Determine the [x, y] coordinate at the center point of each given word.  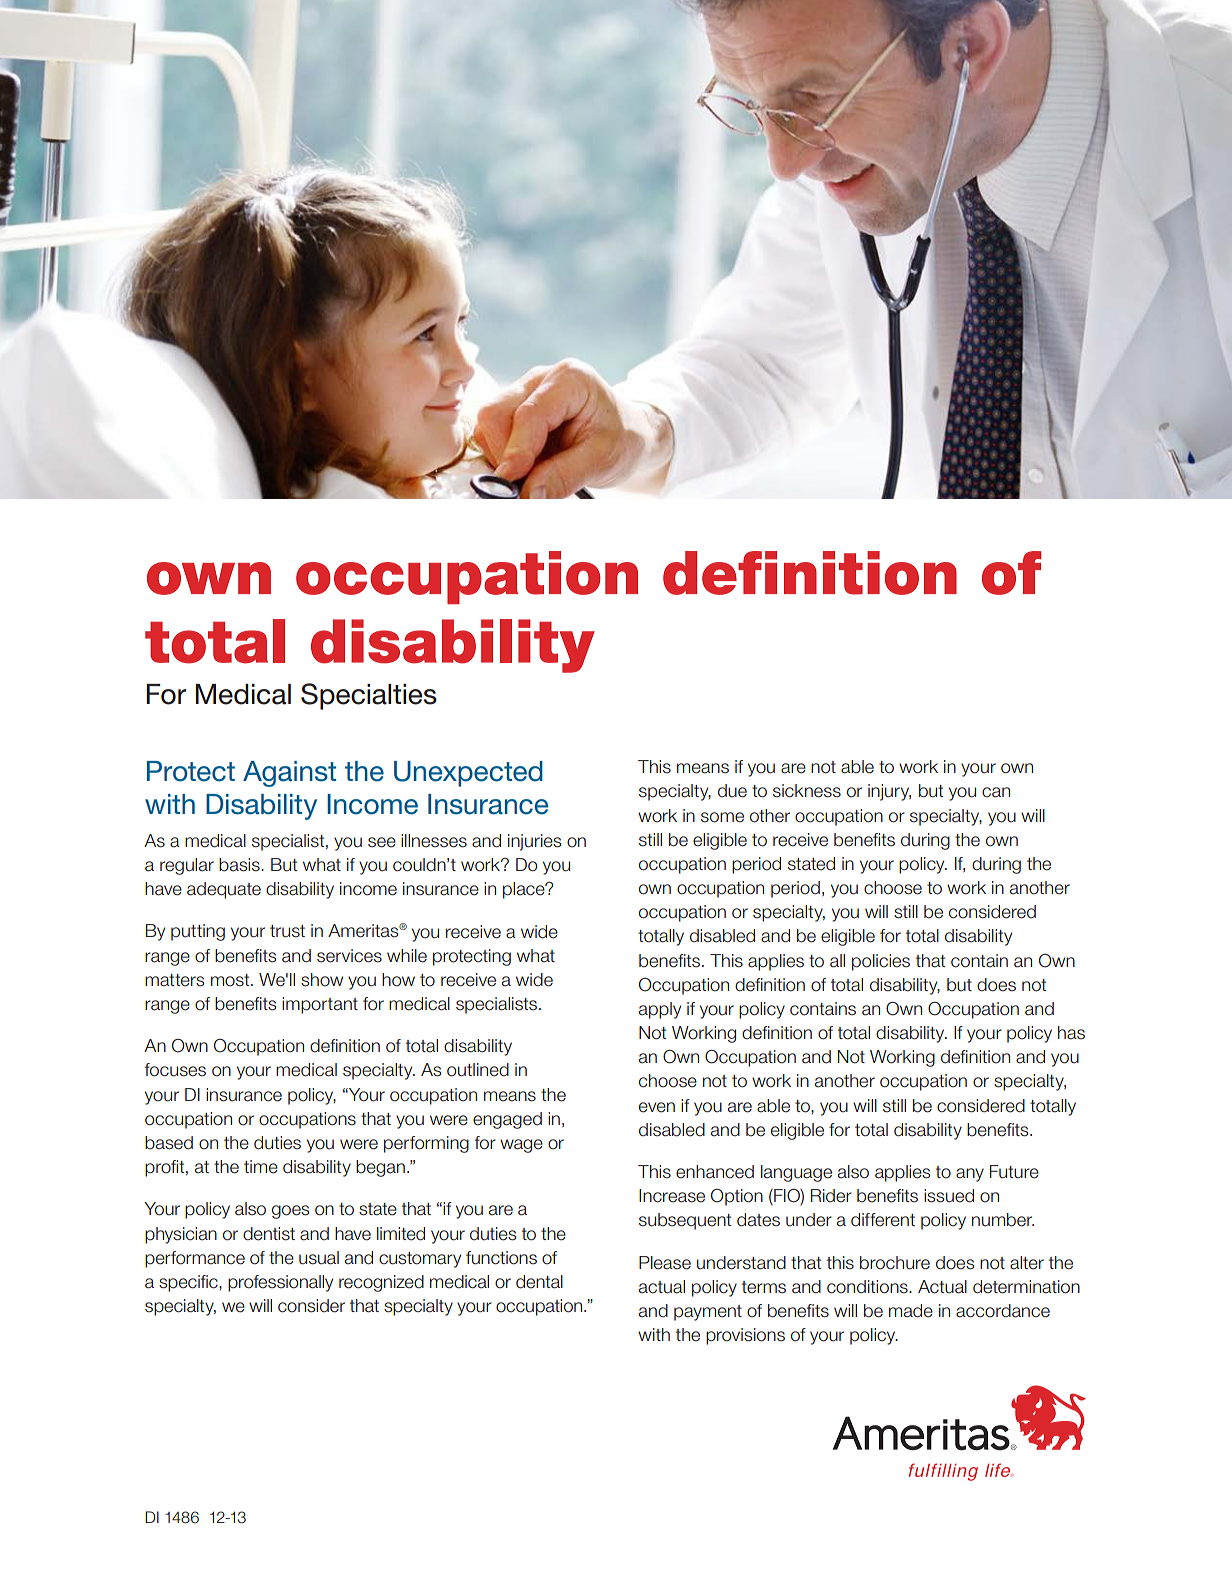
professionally [280, 1283]
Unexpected [468, 774]
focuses [175, 1070]
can [996, 792]
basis [240, 865]
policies [881, 962]
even [657, 1107]
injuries [535, 842]
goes [291, 1212]
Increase [672, 1196]
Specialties [369, 696]
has [1071, 1033]
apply [660, 1010]
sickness [807, 791]
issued [949, 1196]
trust [287, 931]
